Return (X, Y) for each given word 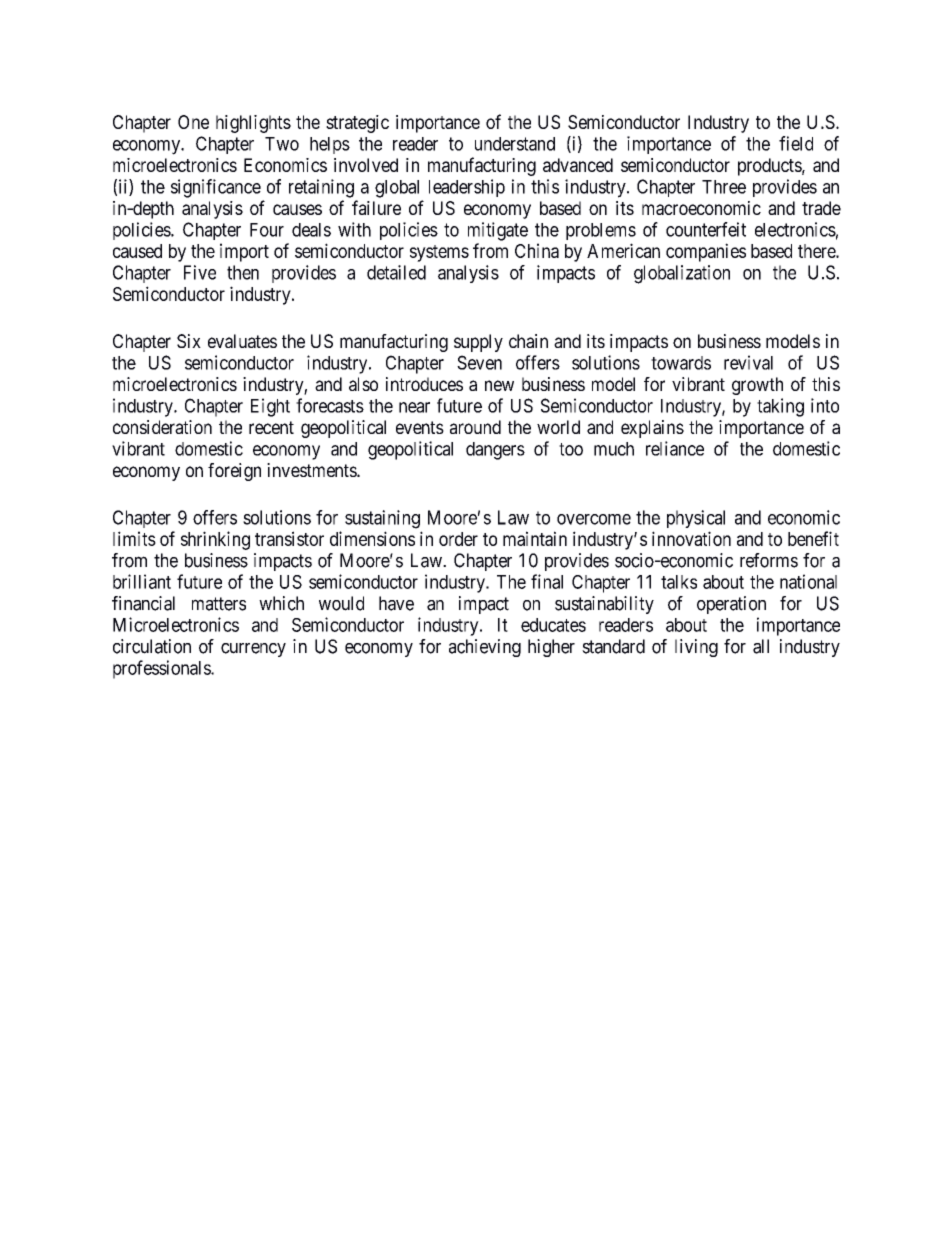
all (761, 646)
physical (696, 519)
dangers (495, 451)
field (796, 143)
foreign (234, 472)
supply (478, 343)
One (193, 122)
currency (253, 650)
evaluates (242, 341)
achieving (485, 648)
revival (748, 362)
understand (515, 144)
